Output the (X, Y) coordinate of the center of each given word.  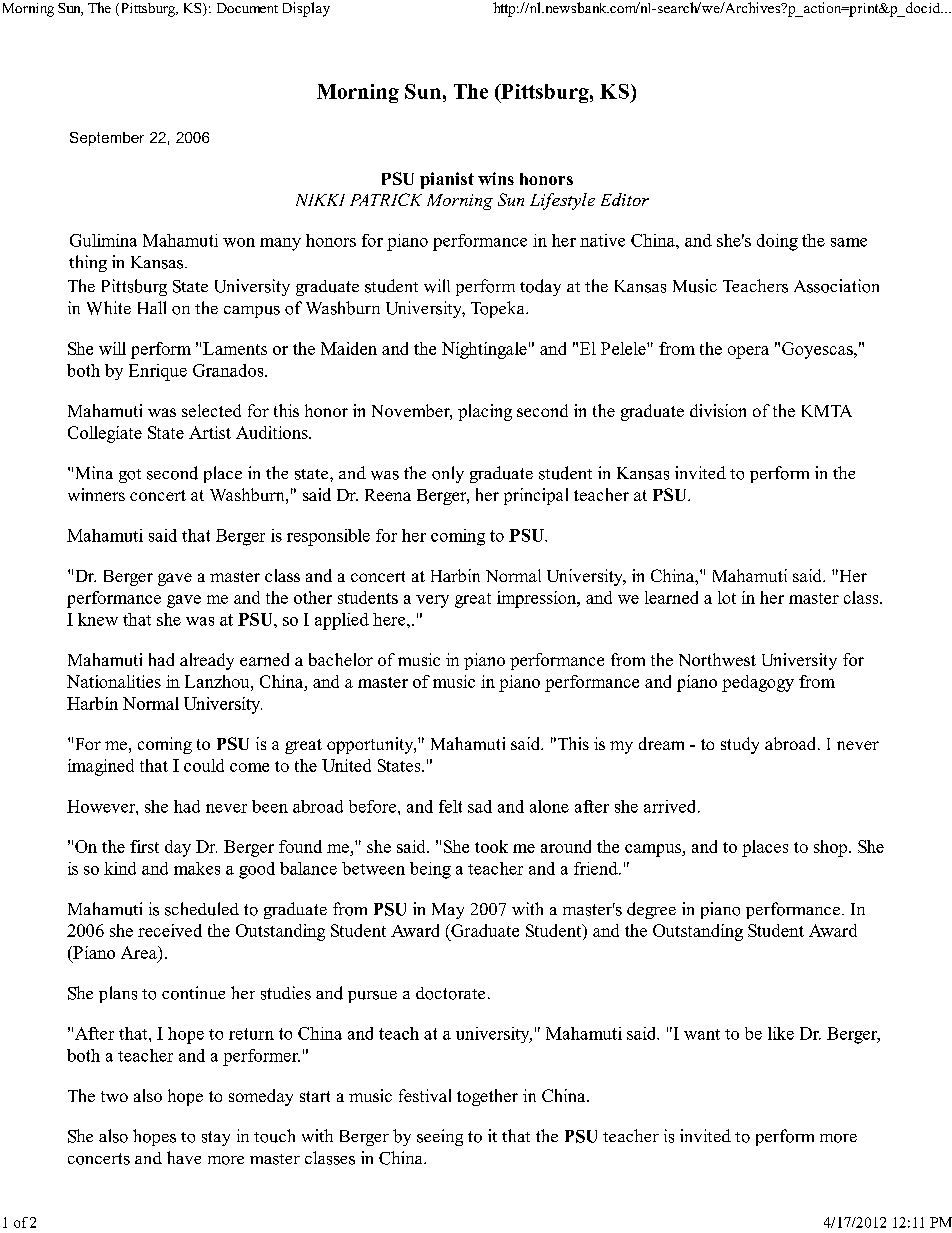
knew (98, 619)
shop (832, 848)
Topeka (499, 309)
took (491, 846)
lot (727, 597)
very (432, 601)
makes (197, 868)
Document (247, 8)
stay (216, 1138)
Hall (152, 307)
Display (306, 9)
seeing (440, 1137)
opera (748, 352)
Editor (625, 199)
